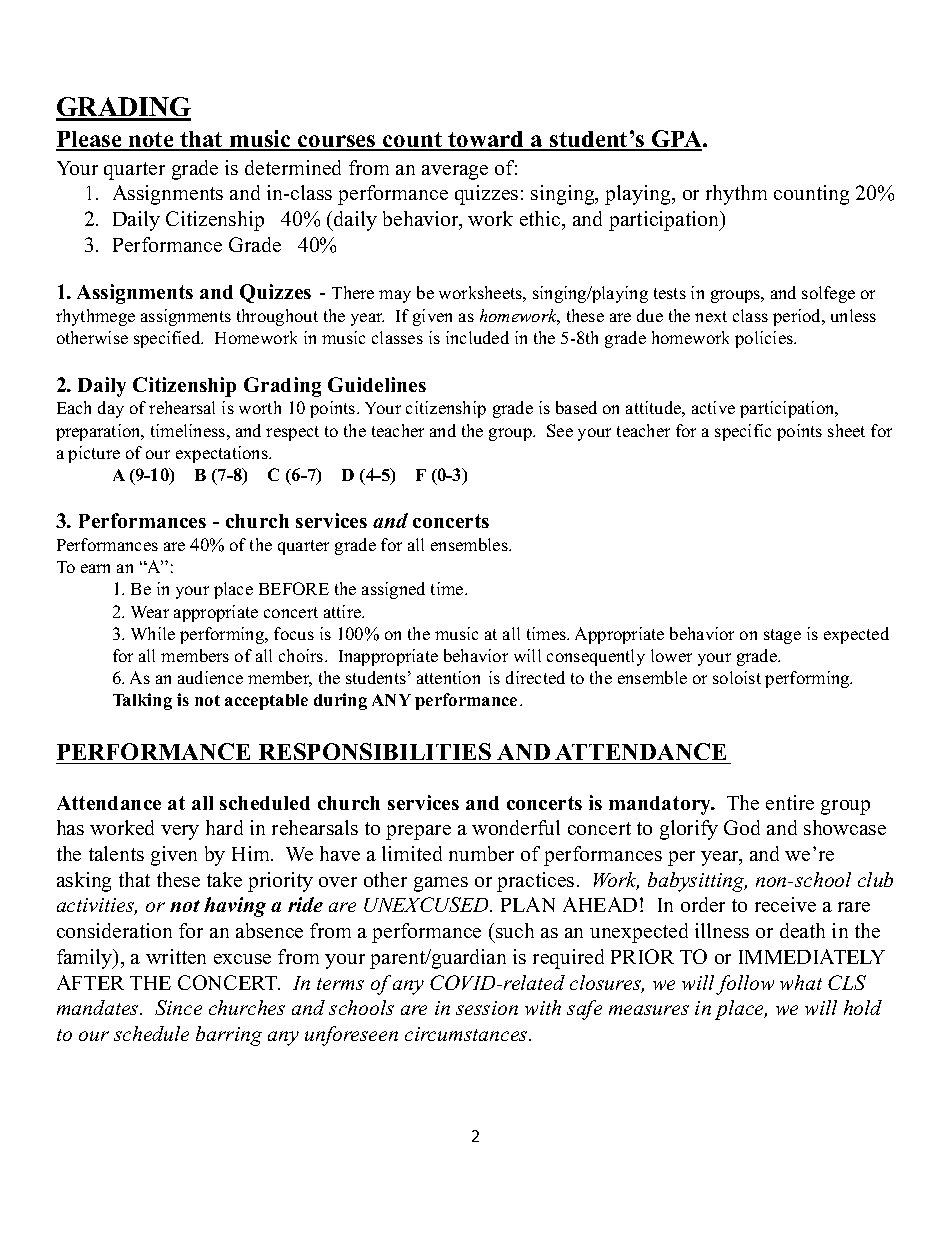  What do you see at coordinates (448, 677) in the document?
I see `attention` at bounding box center [448, 677].
